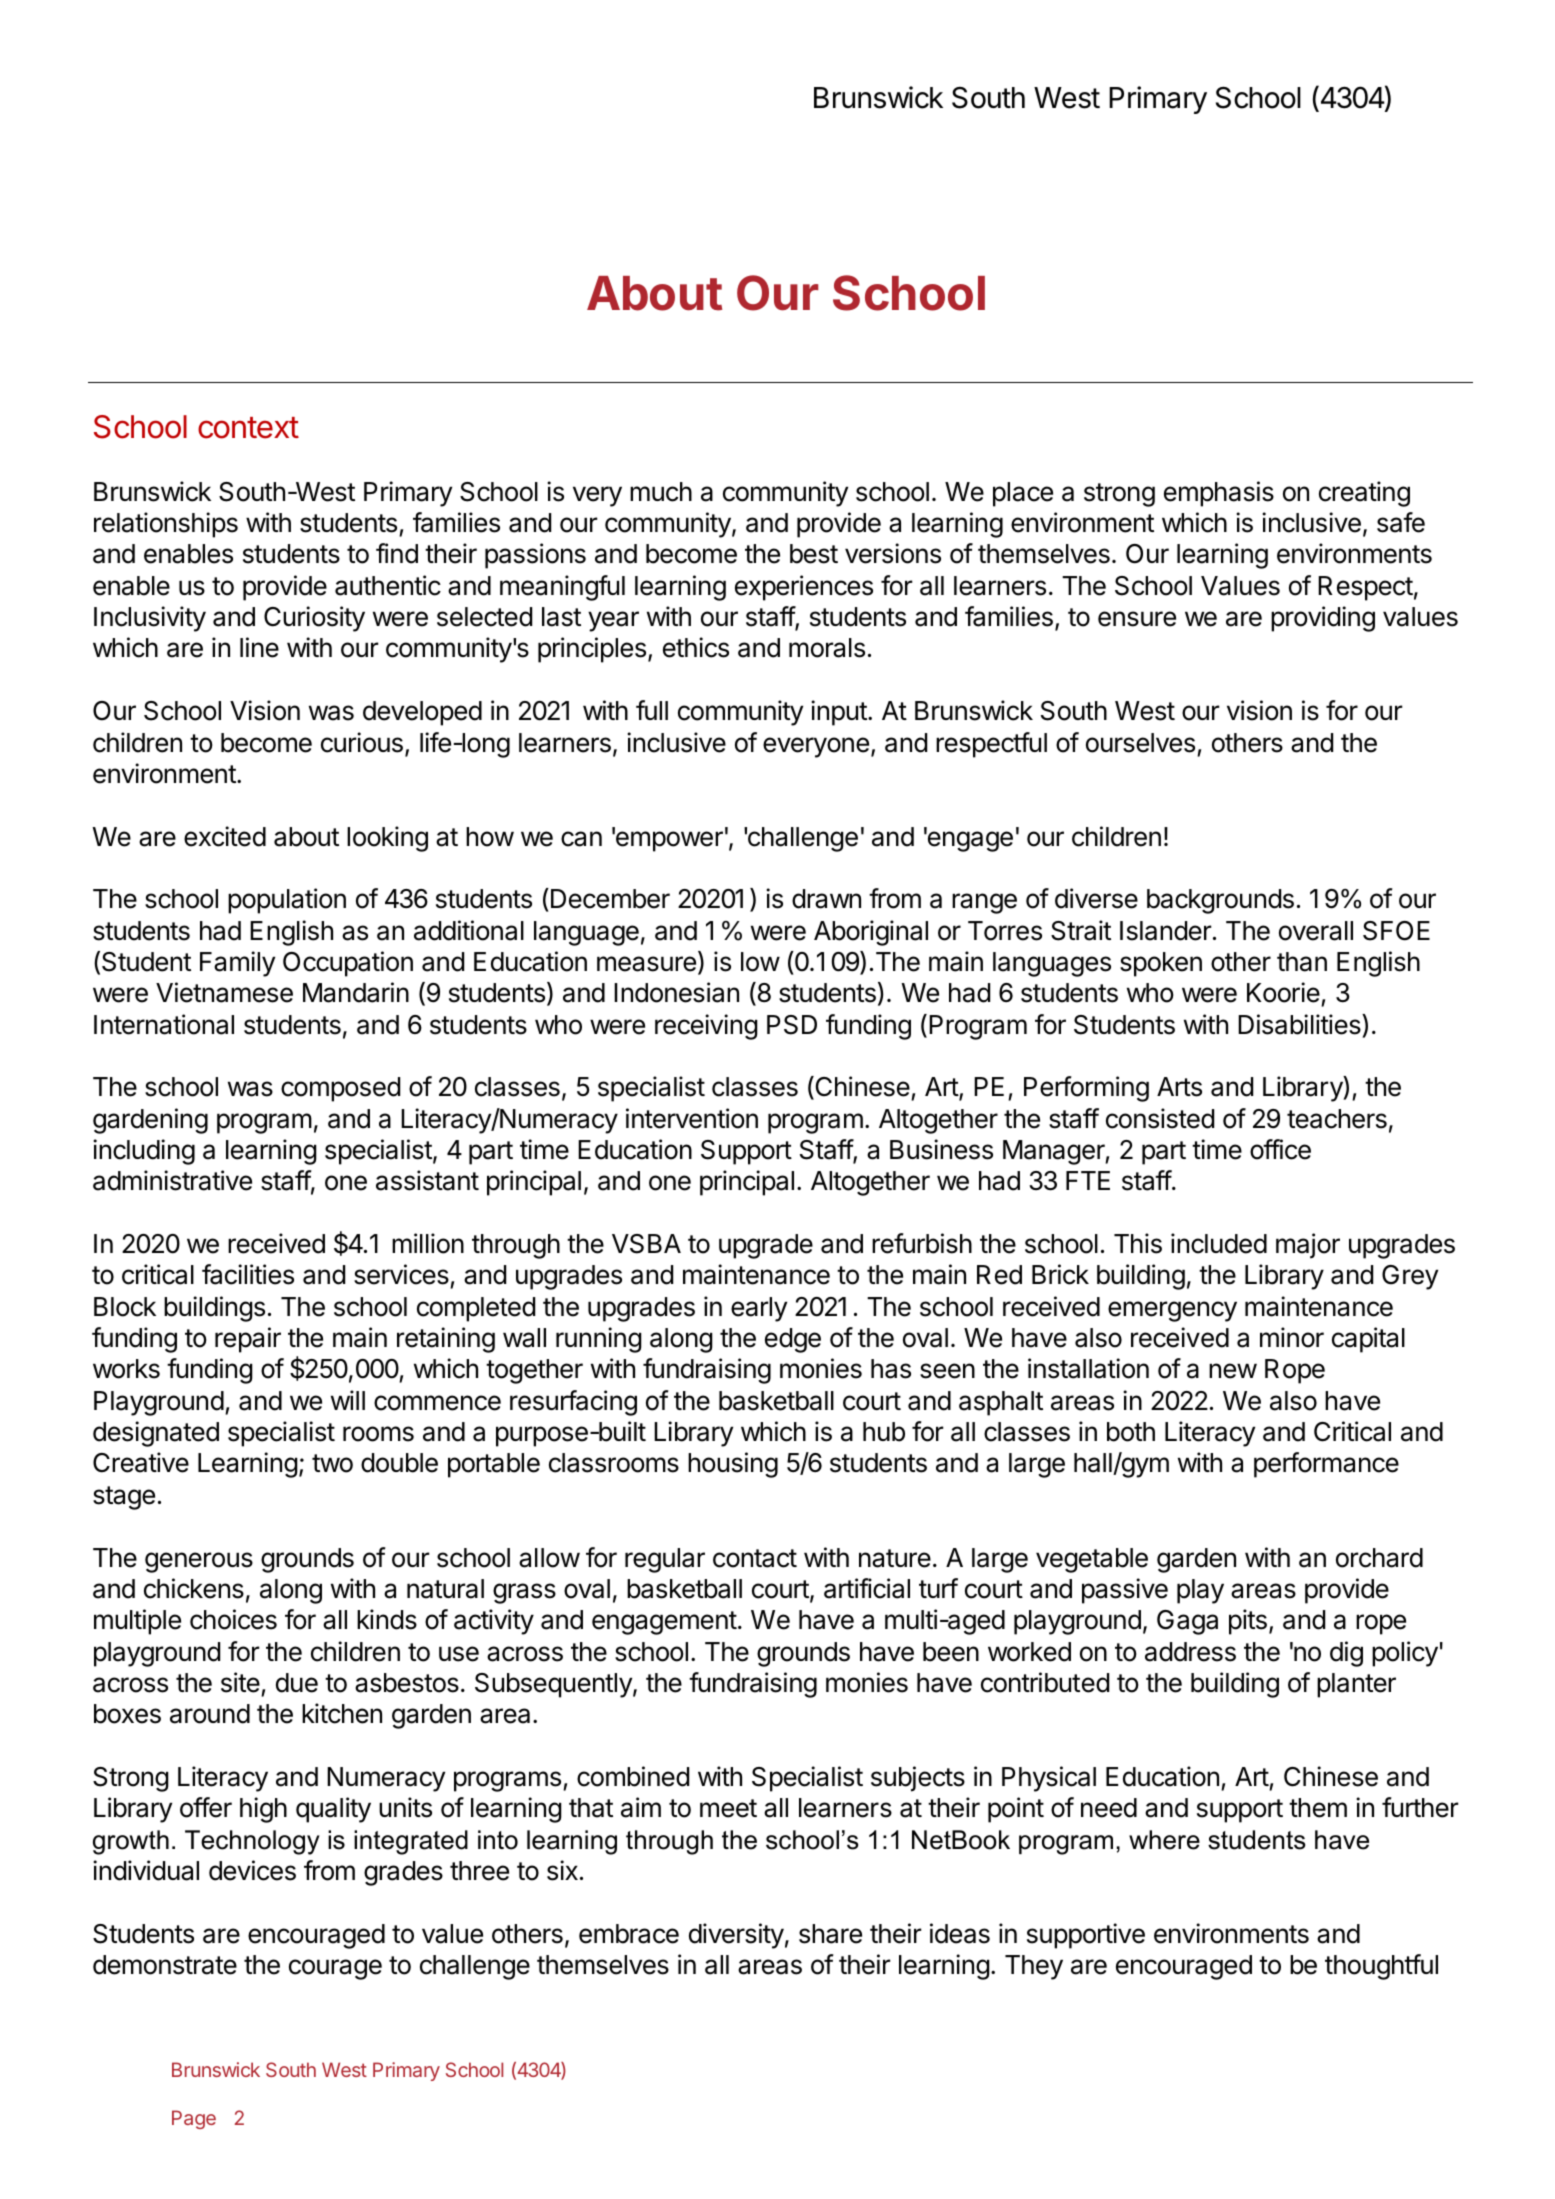 The height and width of the screenshot is (2199, 1555). What do you see at coordinates (248, 428) in the screenshot?
I see `context` at bounding box center [248, 428].
